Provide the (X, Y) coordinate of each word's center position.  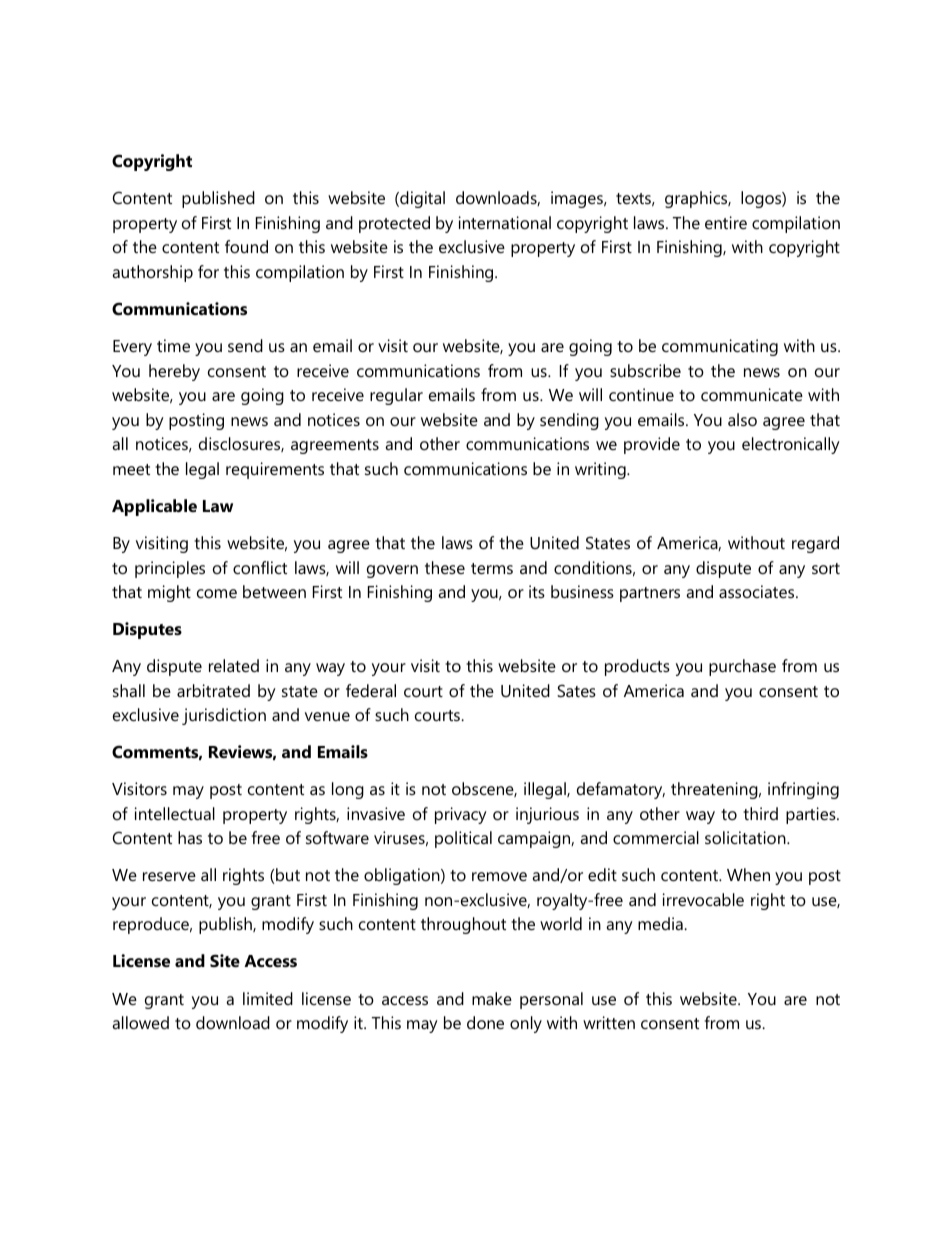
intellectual (175, 813)
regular (396, 396)
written (609, 1022)
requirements (275, 470)
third (760, 813)
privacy (461, 815)
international (505, 222)
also (742, 419)
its (537, 591)
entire (726, 222)
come (217, 593)
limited (268, 998)
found (246, 246)
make (492, 998)
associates (758, 591)
